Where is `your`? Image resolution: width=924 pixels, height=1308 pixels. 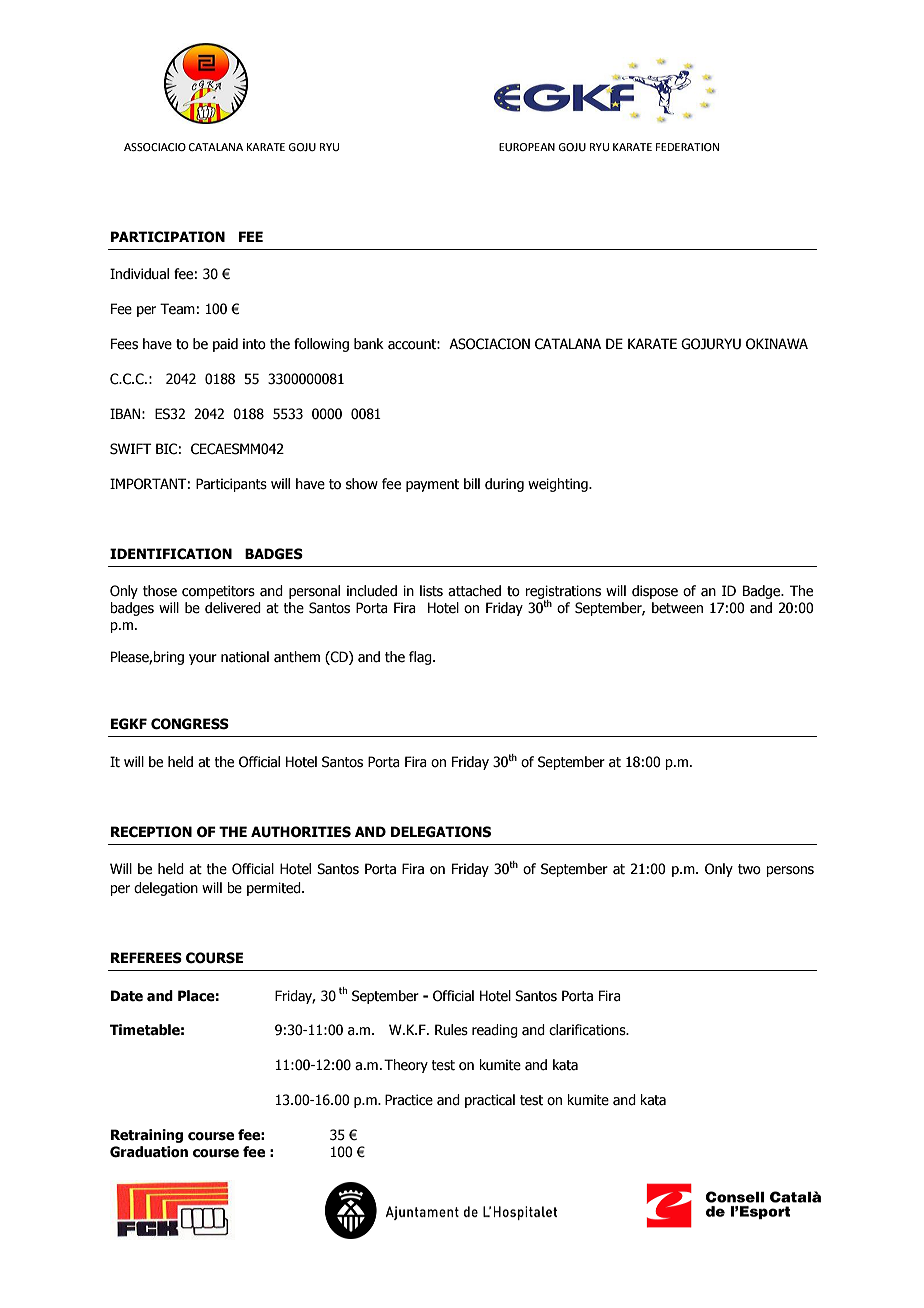
your is located at coordinates (203, 659).
